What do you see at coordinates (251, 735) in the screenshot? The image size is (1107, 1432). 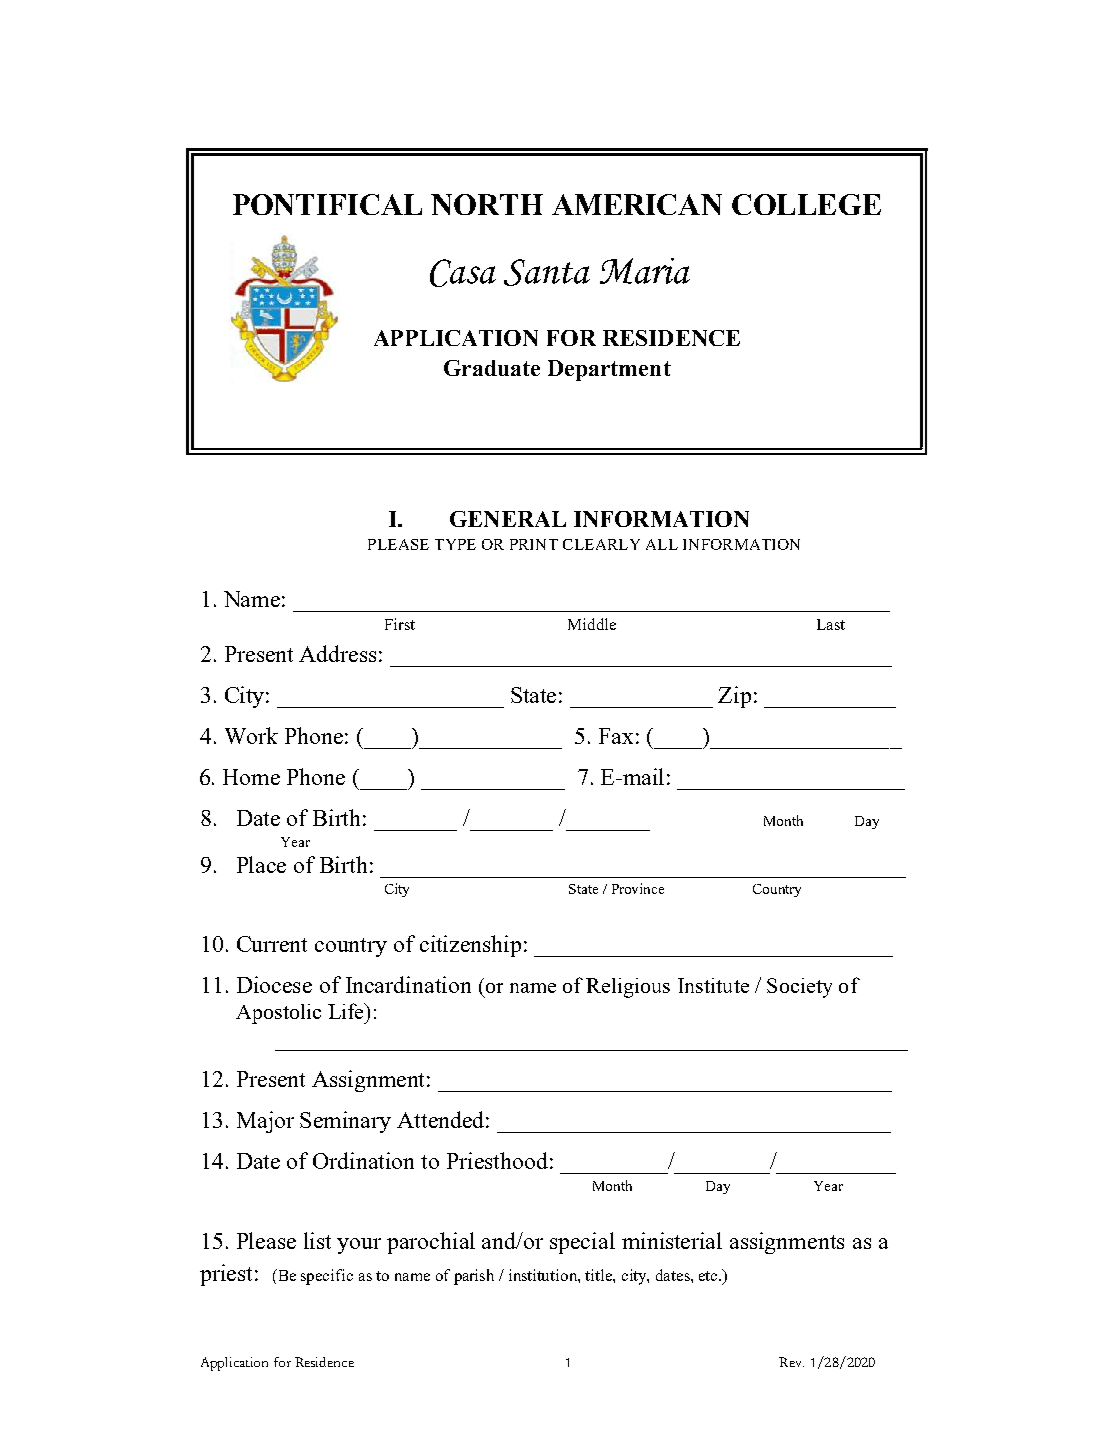 I see `Work` at bounding box center [251, 735].
